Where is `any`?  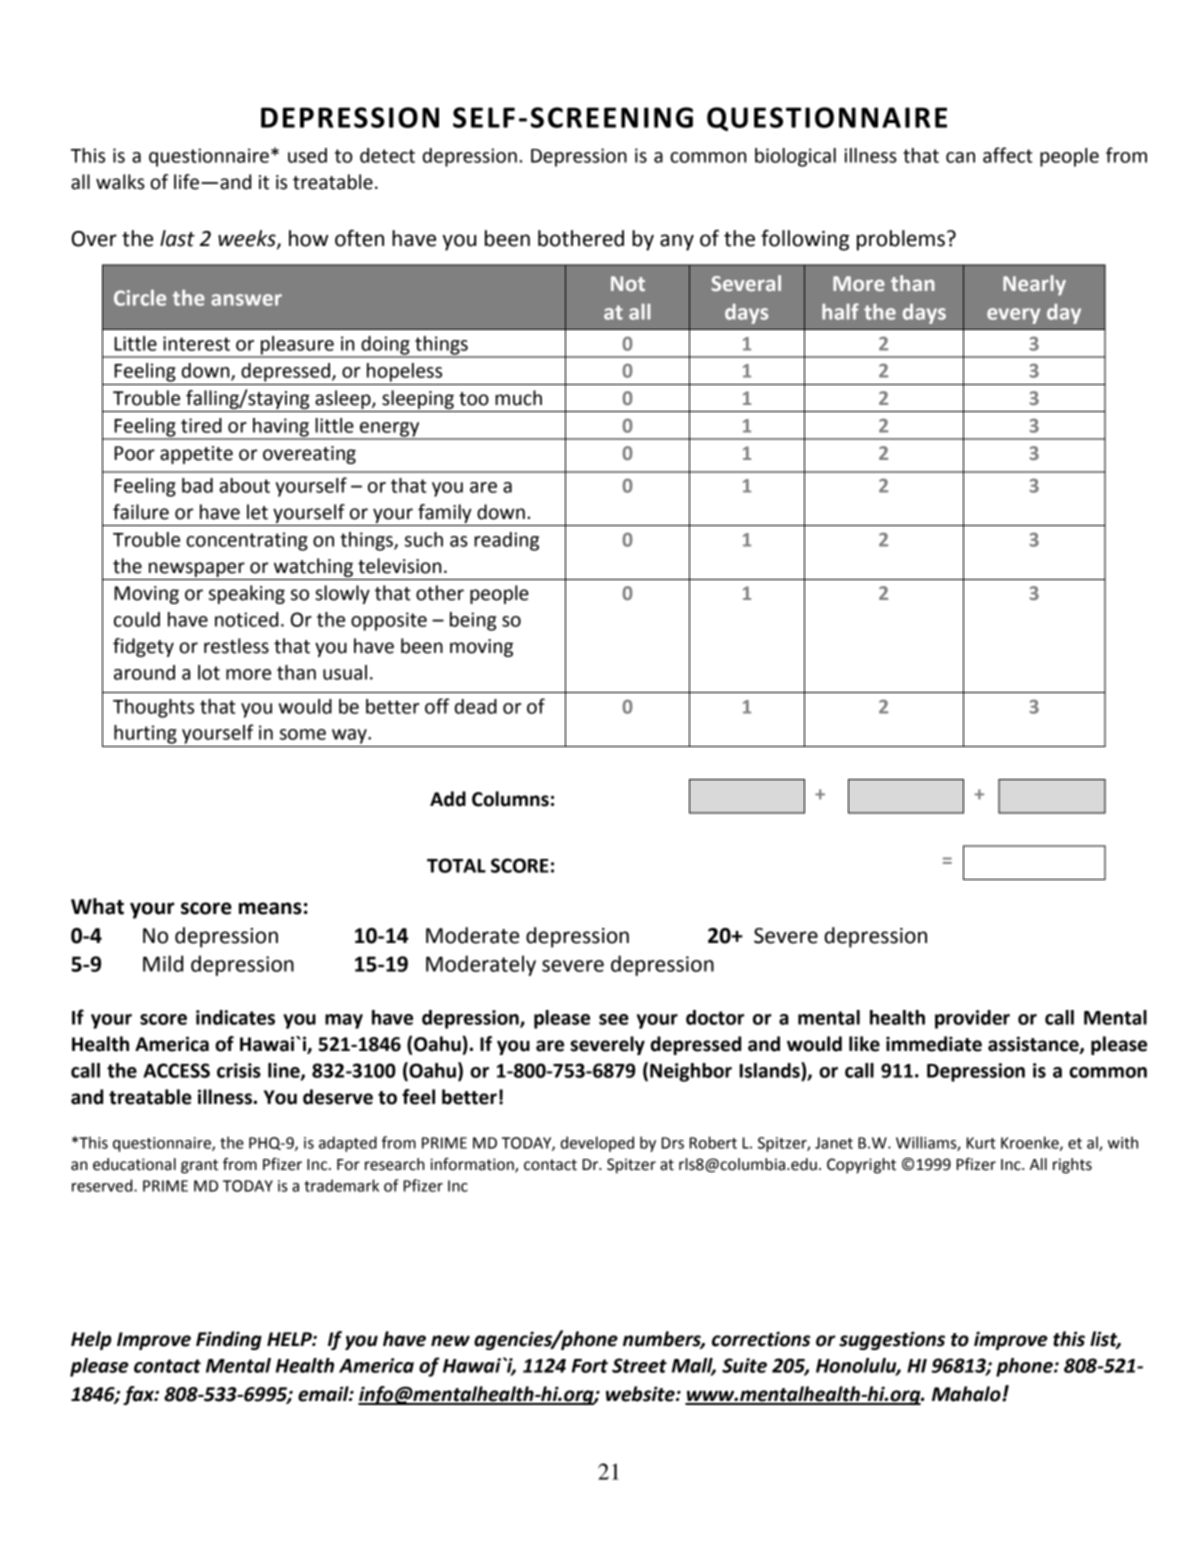
any is located at coordinates (677, 242).
